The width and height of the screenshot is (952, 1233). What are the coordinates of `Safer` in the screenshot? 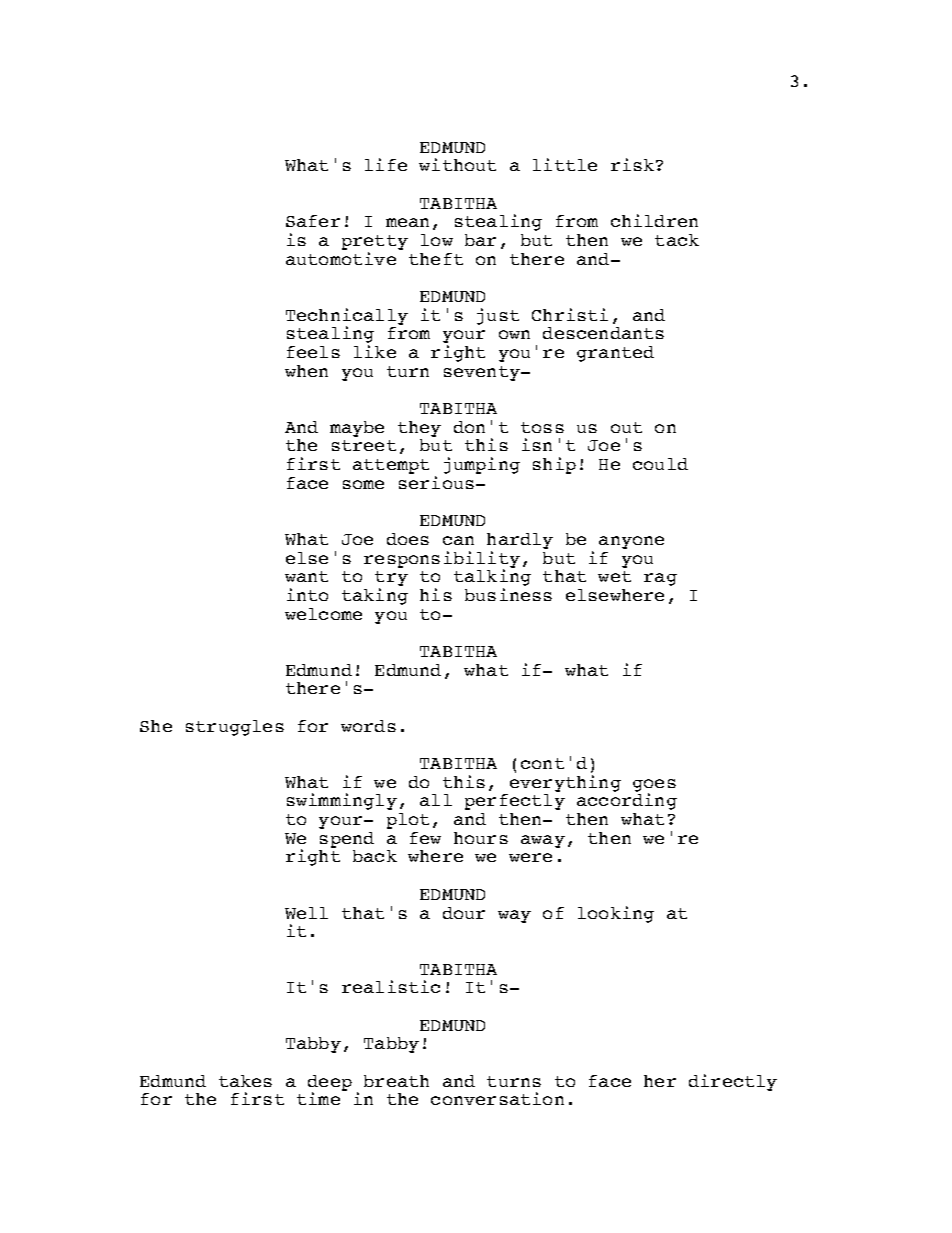 It's located at (313, 221).
